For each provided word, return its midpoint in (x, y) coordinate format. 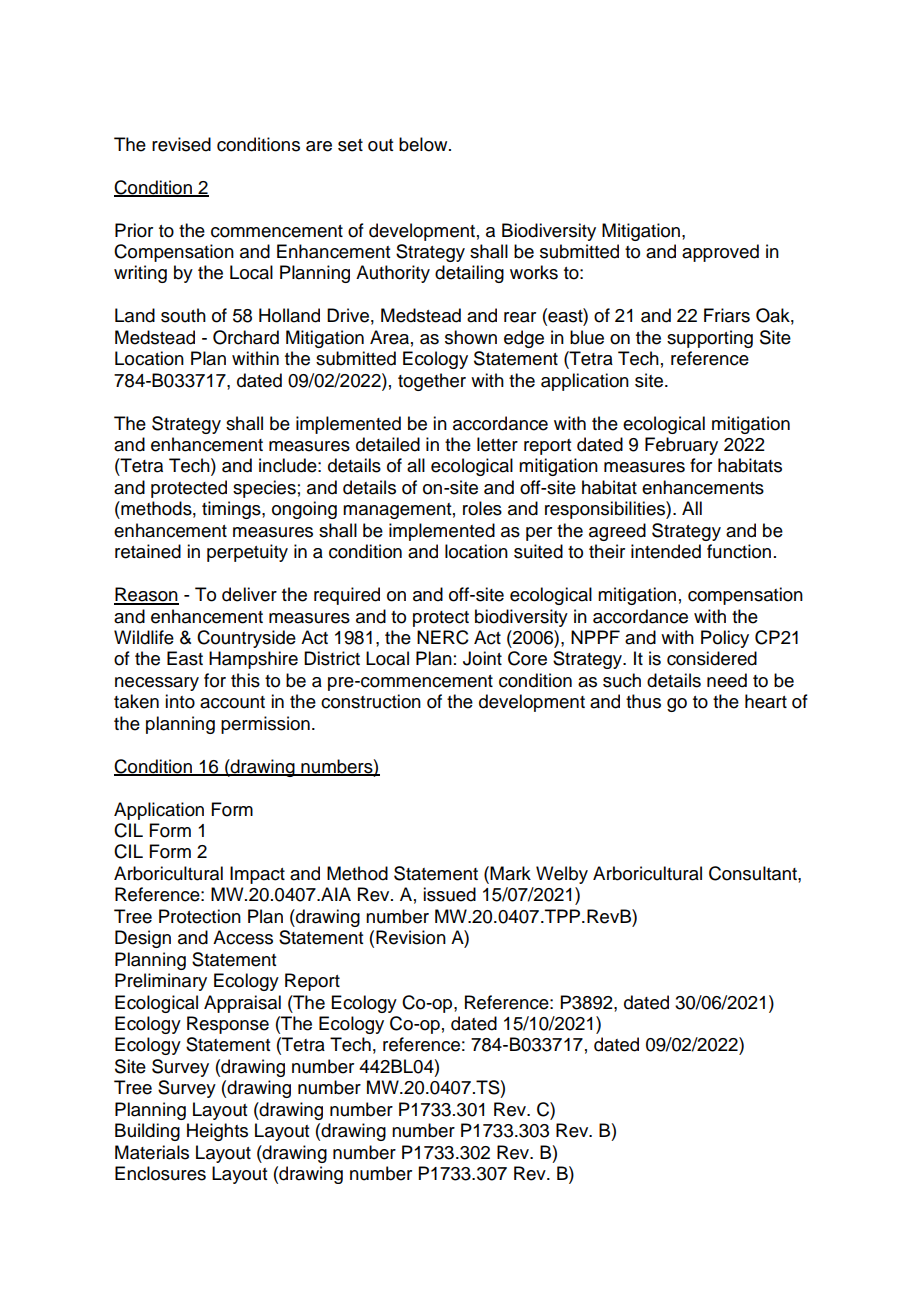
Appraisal (242, 1004)
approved (720, 253)
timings (232, 510)
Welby (562, 875)
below (424, 144)
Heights (217, 1132)
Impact (257, 875)
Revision (411, 937)
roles (482, 508)
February (681, 446)
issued (449, 894)
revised (181, 144)
